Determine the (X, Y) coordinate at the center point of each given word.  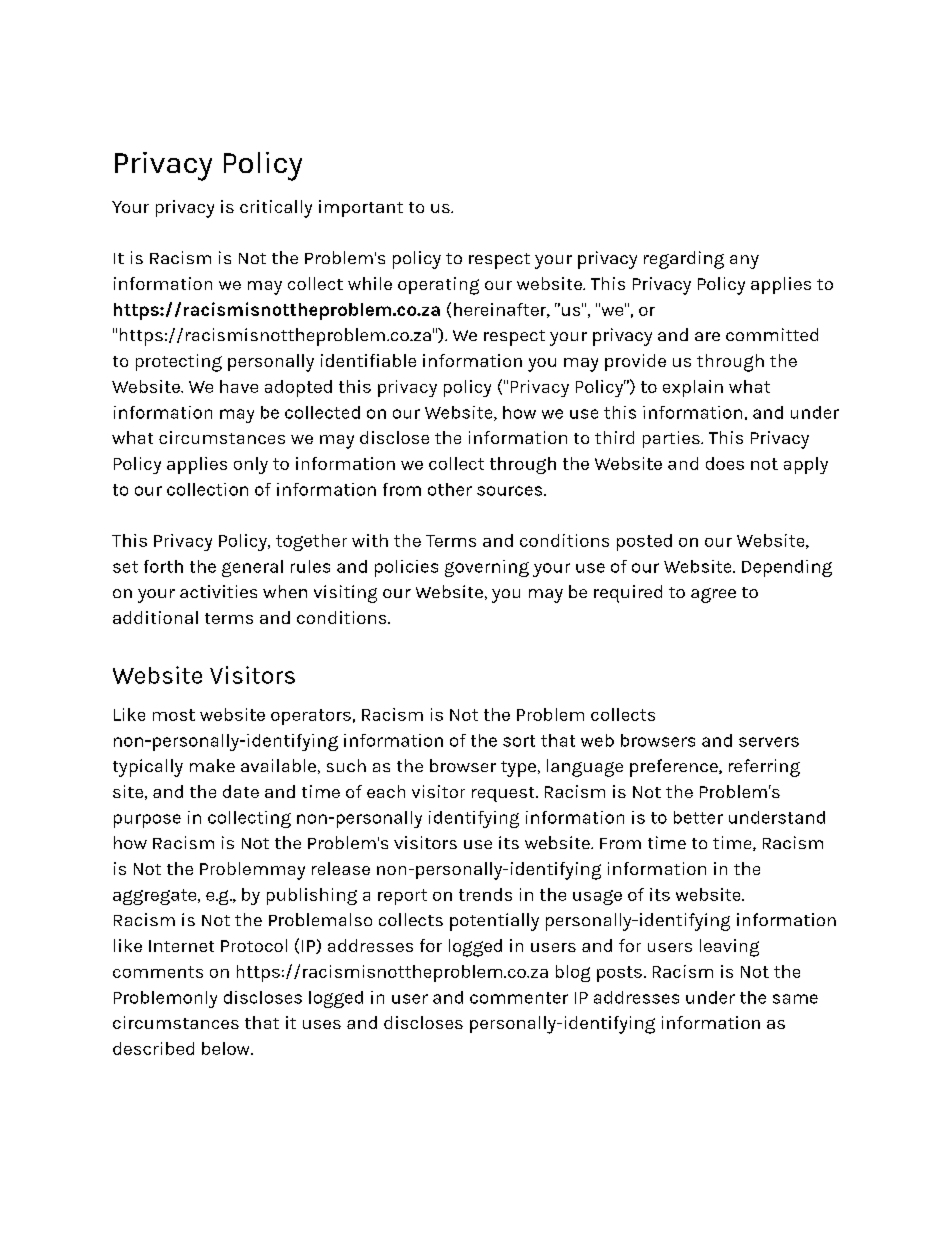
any (744, 262)
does (725, 463)
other (450, 489)
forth (163, 566)
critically (276, 209)
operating (438, 286)
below (227, 1048)
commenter (519, 998)
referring (764, 768)
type (518, 769)
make (212, 765)
